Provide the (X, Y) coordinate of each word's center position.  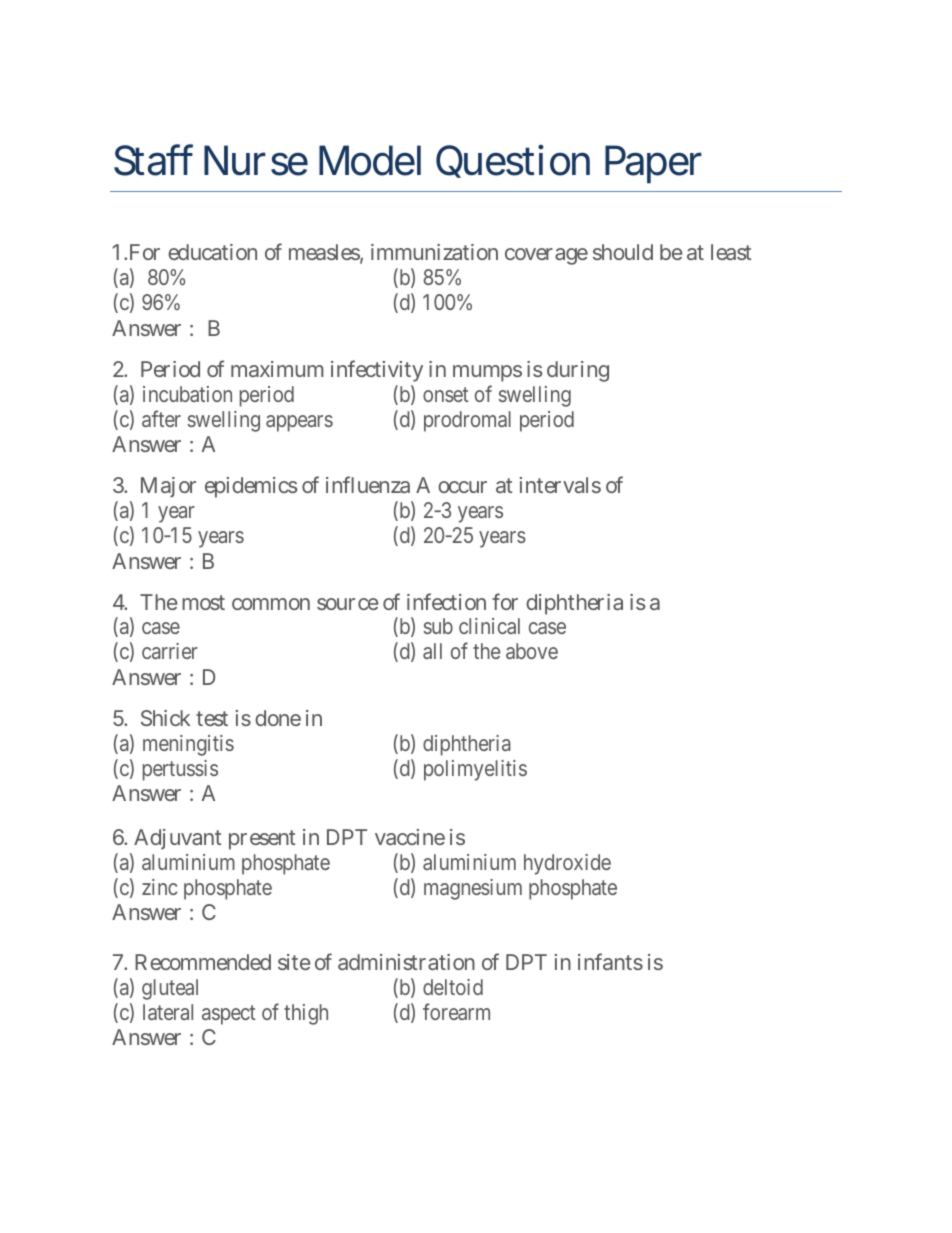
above (532, 651)
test (212, 718)
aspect (229, 1015)
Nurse (256, 160)
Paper (653, 164)
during (578, 371)
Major (168, 487)
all (432, 651)
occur (462, 487)
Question (513, 161)
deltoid (453, 987)
